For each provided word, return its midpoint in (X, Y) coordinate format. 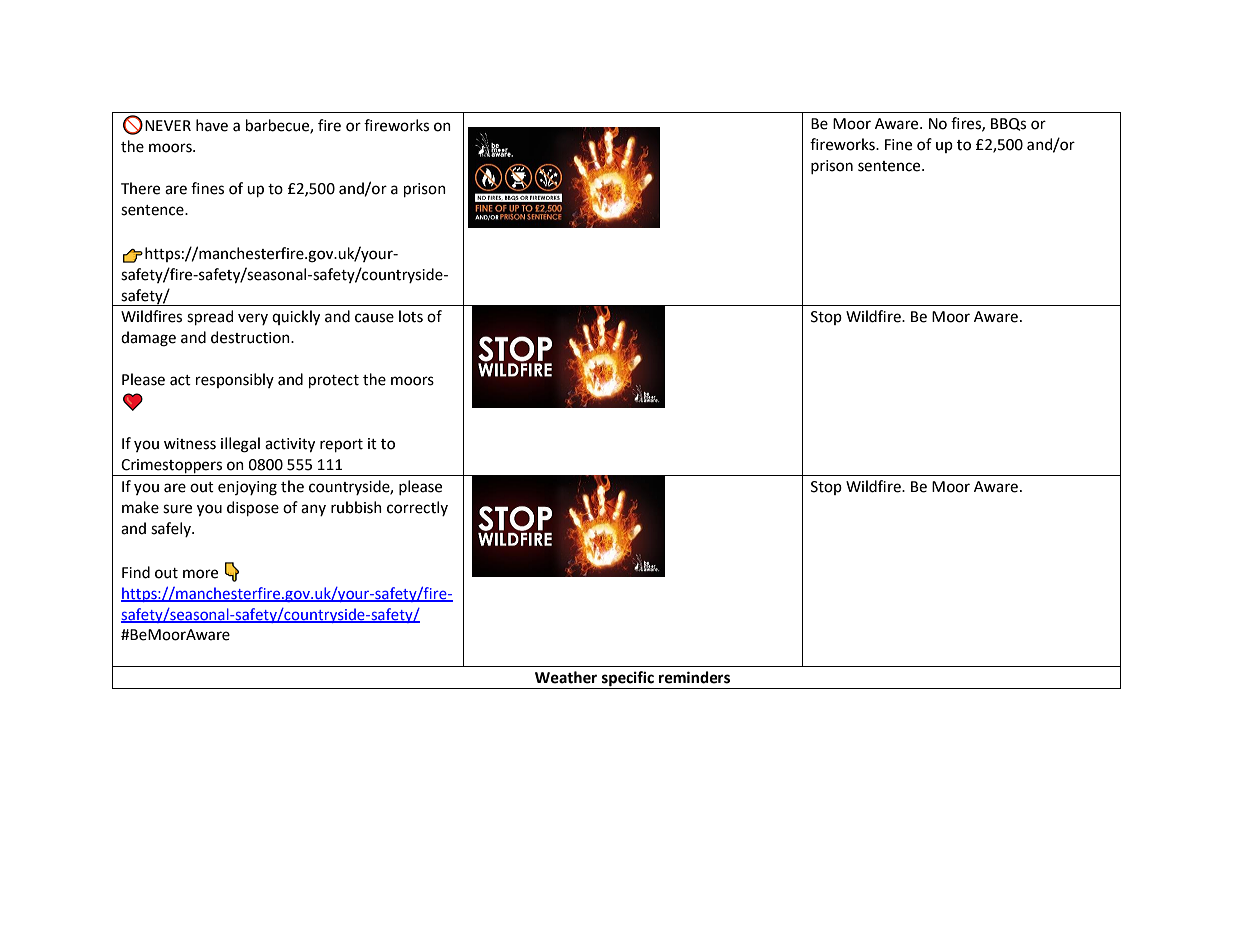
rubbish (356, 507)
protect (334, 381)
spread (210, 317)
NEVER (168, 125)
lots (411, 316)
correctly (417, 508)
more (200, 574)
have (212, 125)
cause (374, 318)
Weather (566, 677)
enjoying (247, 488)
